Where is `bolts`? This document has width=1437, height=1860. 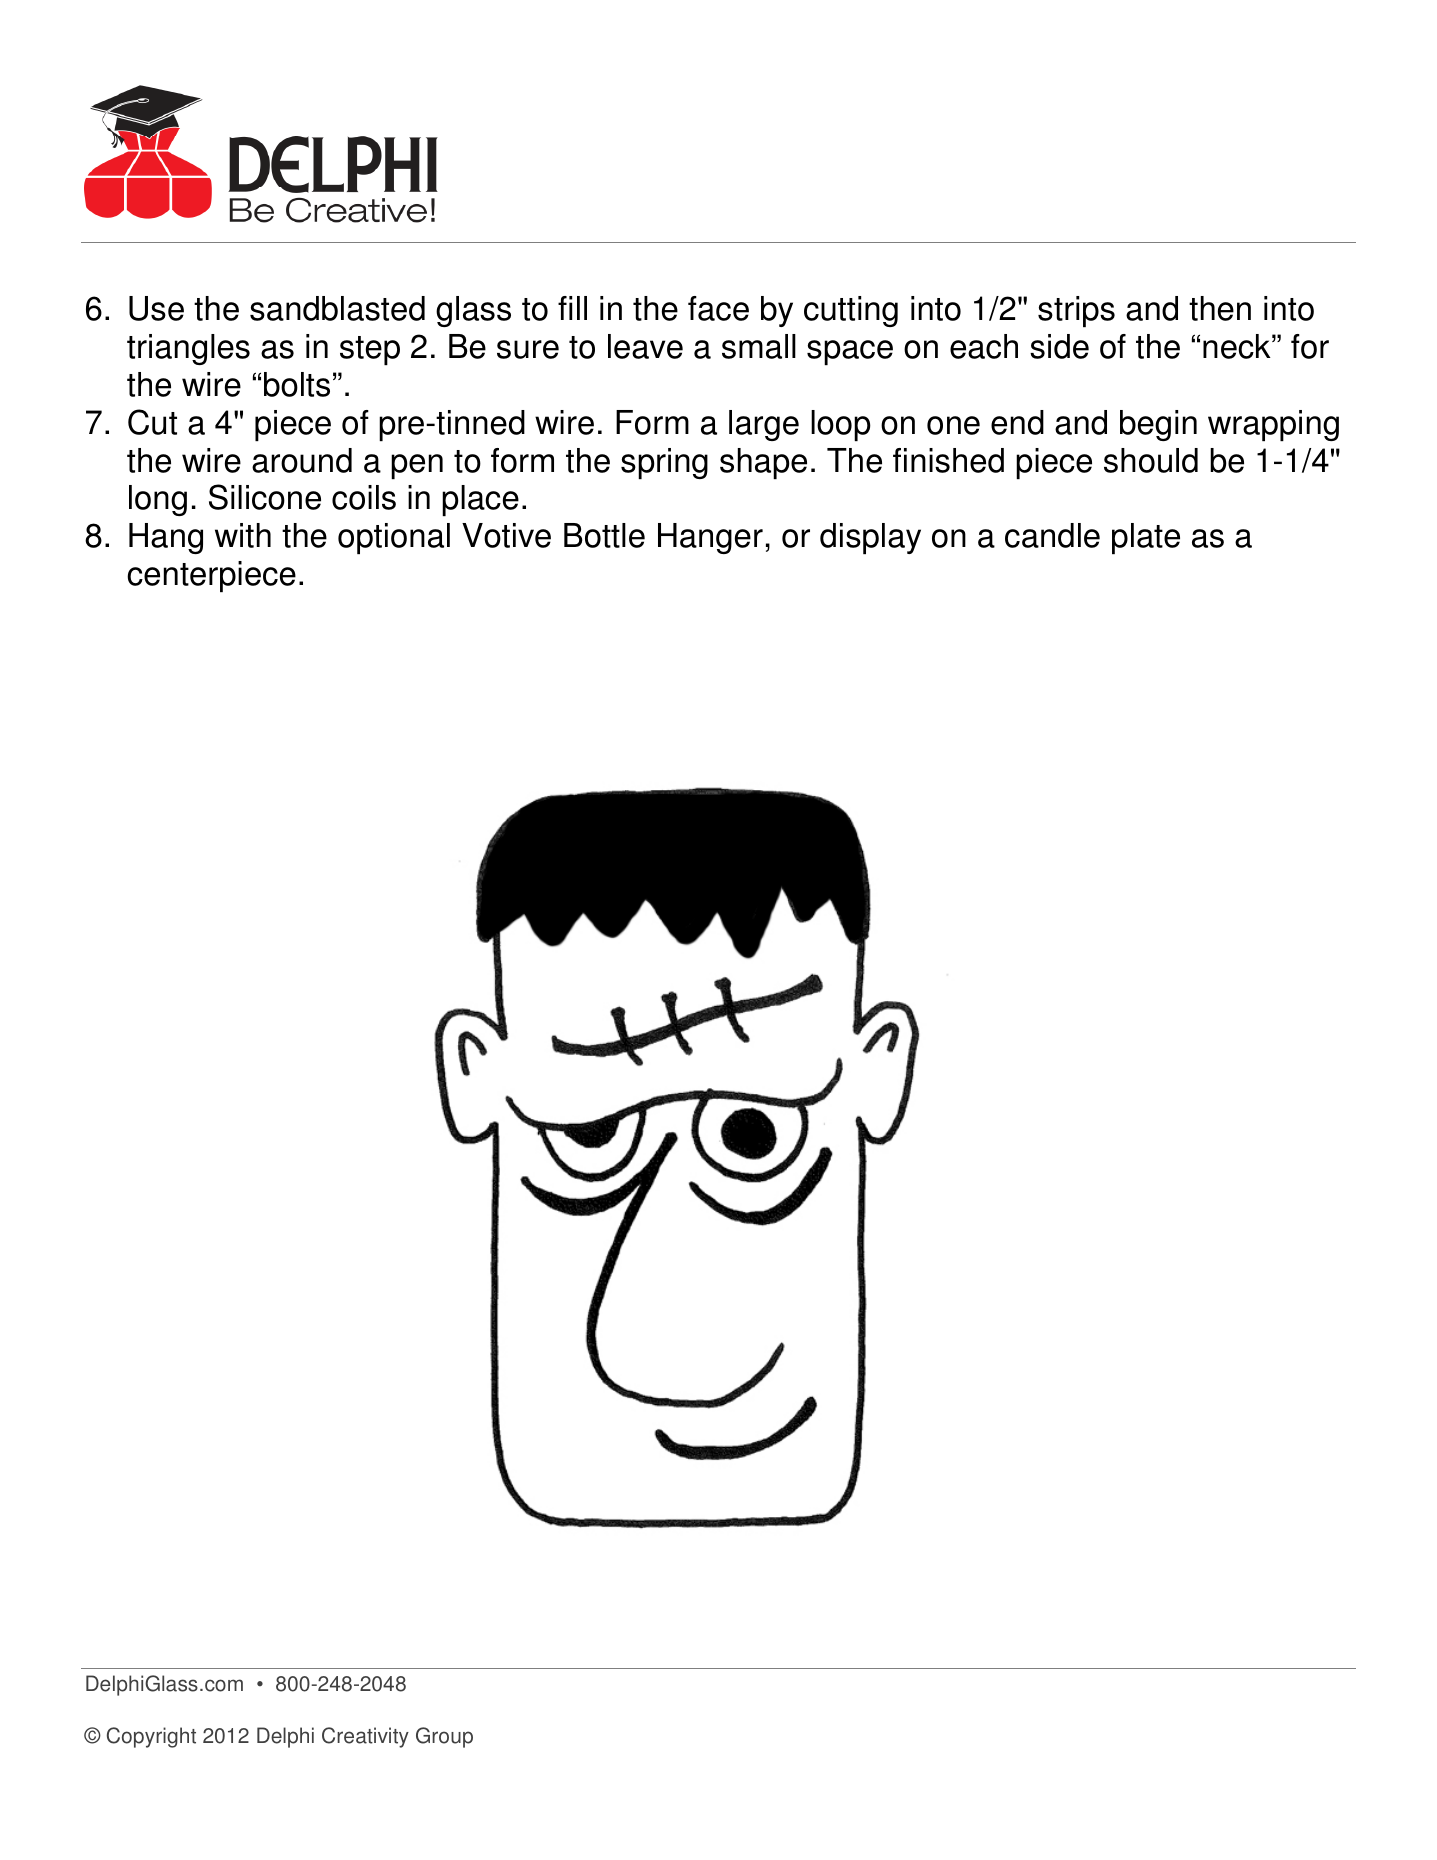
bolts is located at coordinates (297, 384).
